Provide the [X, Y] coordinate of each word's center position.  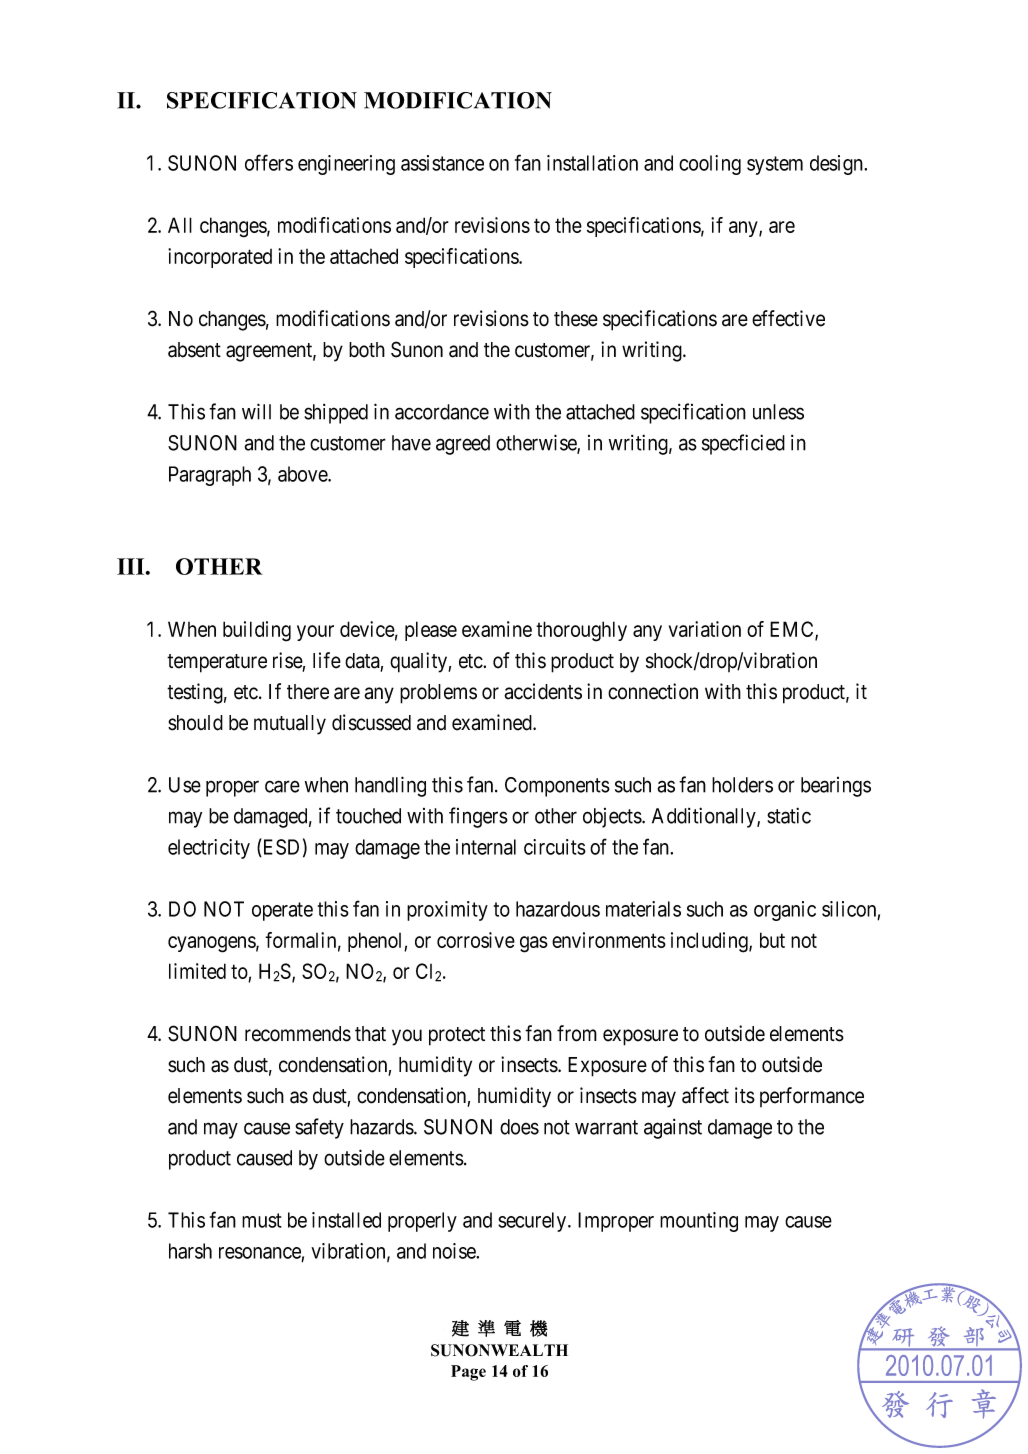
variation [705, 629]
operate [282, 911]
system [775, 165]
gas [534, 944]
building [257, 631]
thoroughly [581, 631]
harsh [190, 1251]
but [772, 940]
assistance [442, 163]
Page [468, 1373]
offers [269, 162]
